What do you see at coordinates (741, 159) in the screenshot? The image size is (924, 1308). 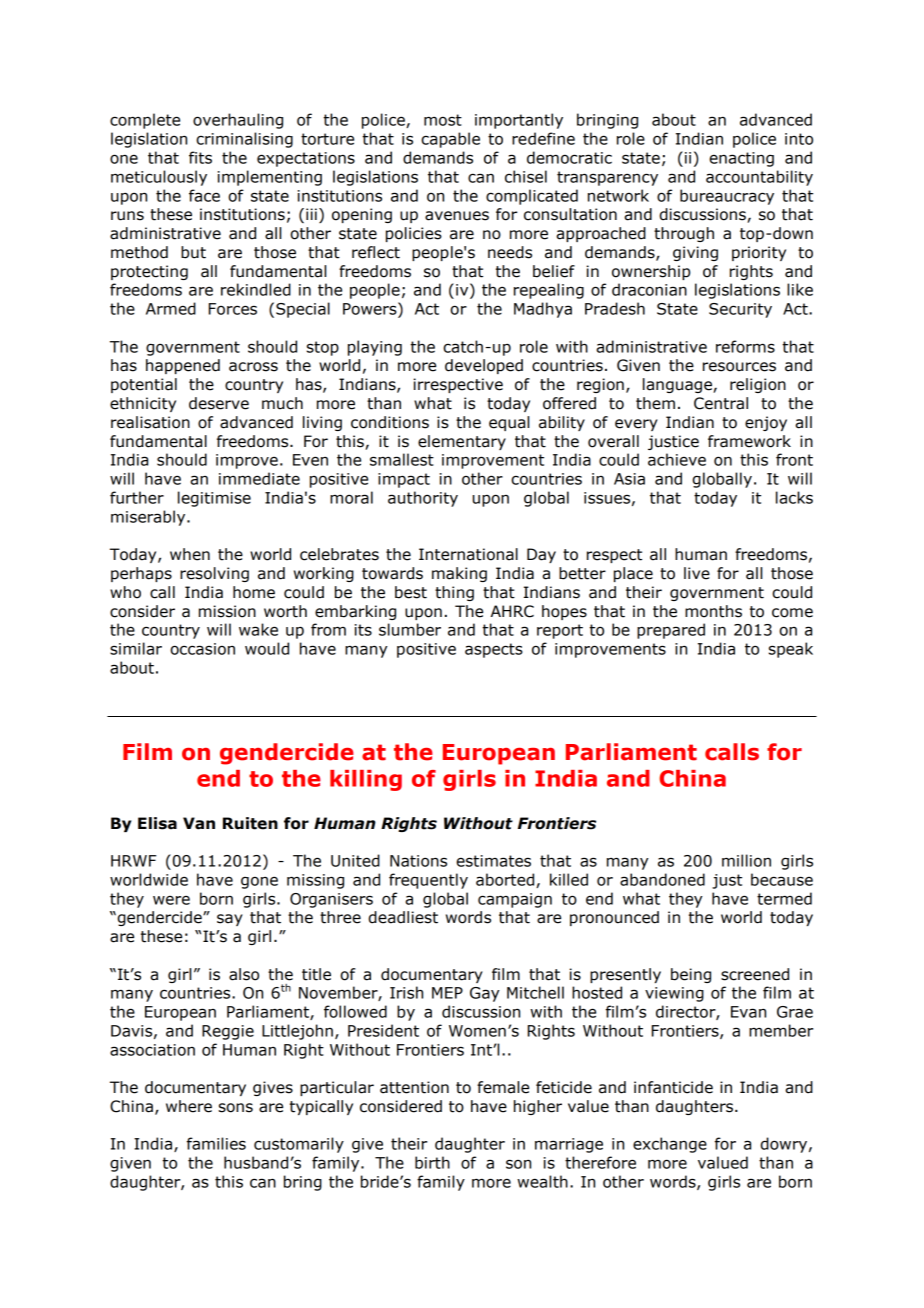 I see `enacting` at bounding box center [741, 159].
